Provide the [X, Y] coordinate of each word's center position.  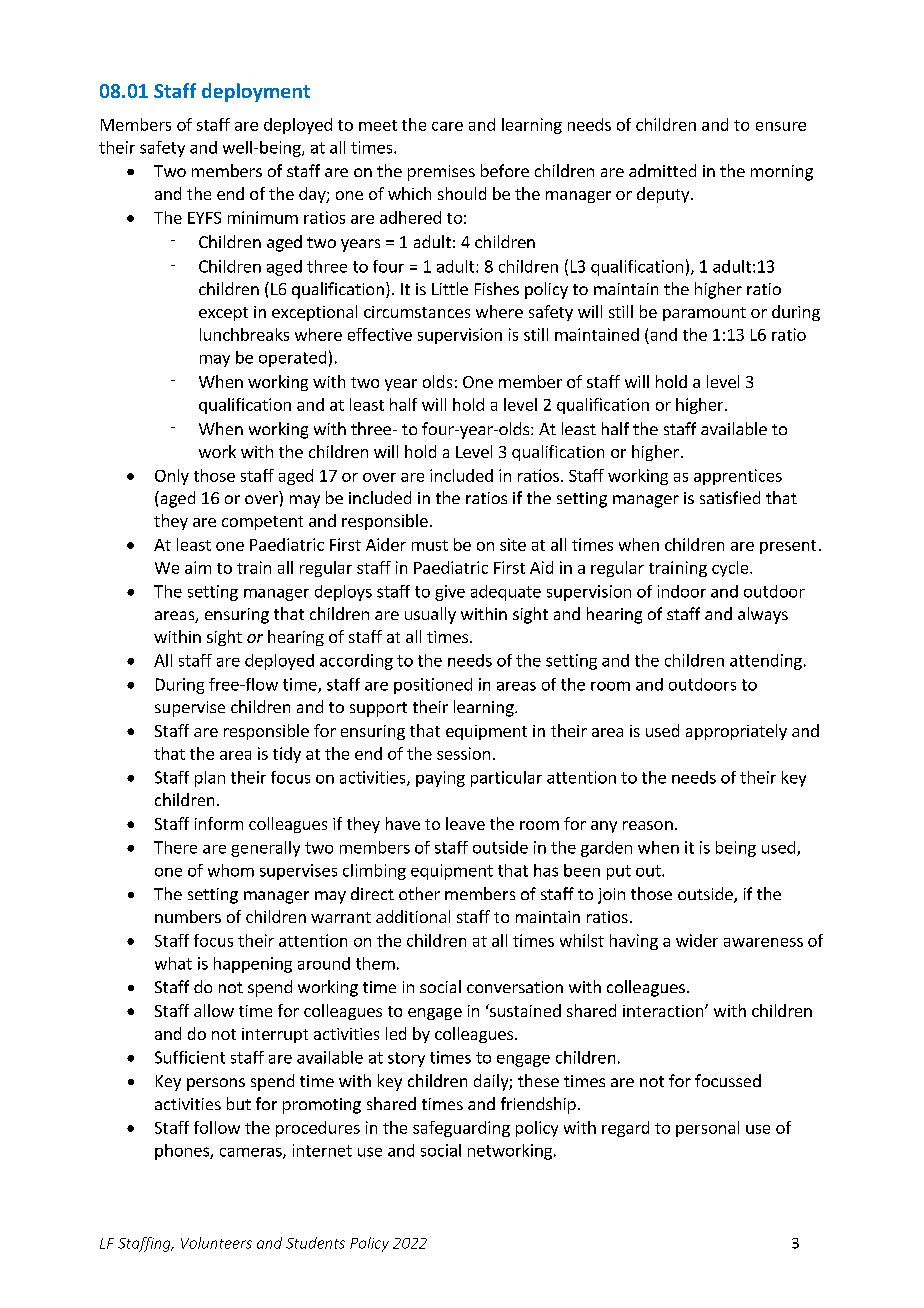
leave [465, 823]
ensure [781, 126]
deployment [256, 92]
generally [265, 849]
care [447, 126]
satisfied [730, 497]
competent [262, 523]
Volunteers [216, 1243]
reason [648, 825]
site [513, 544]
